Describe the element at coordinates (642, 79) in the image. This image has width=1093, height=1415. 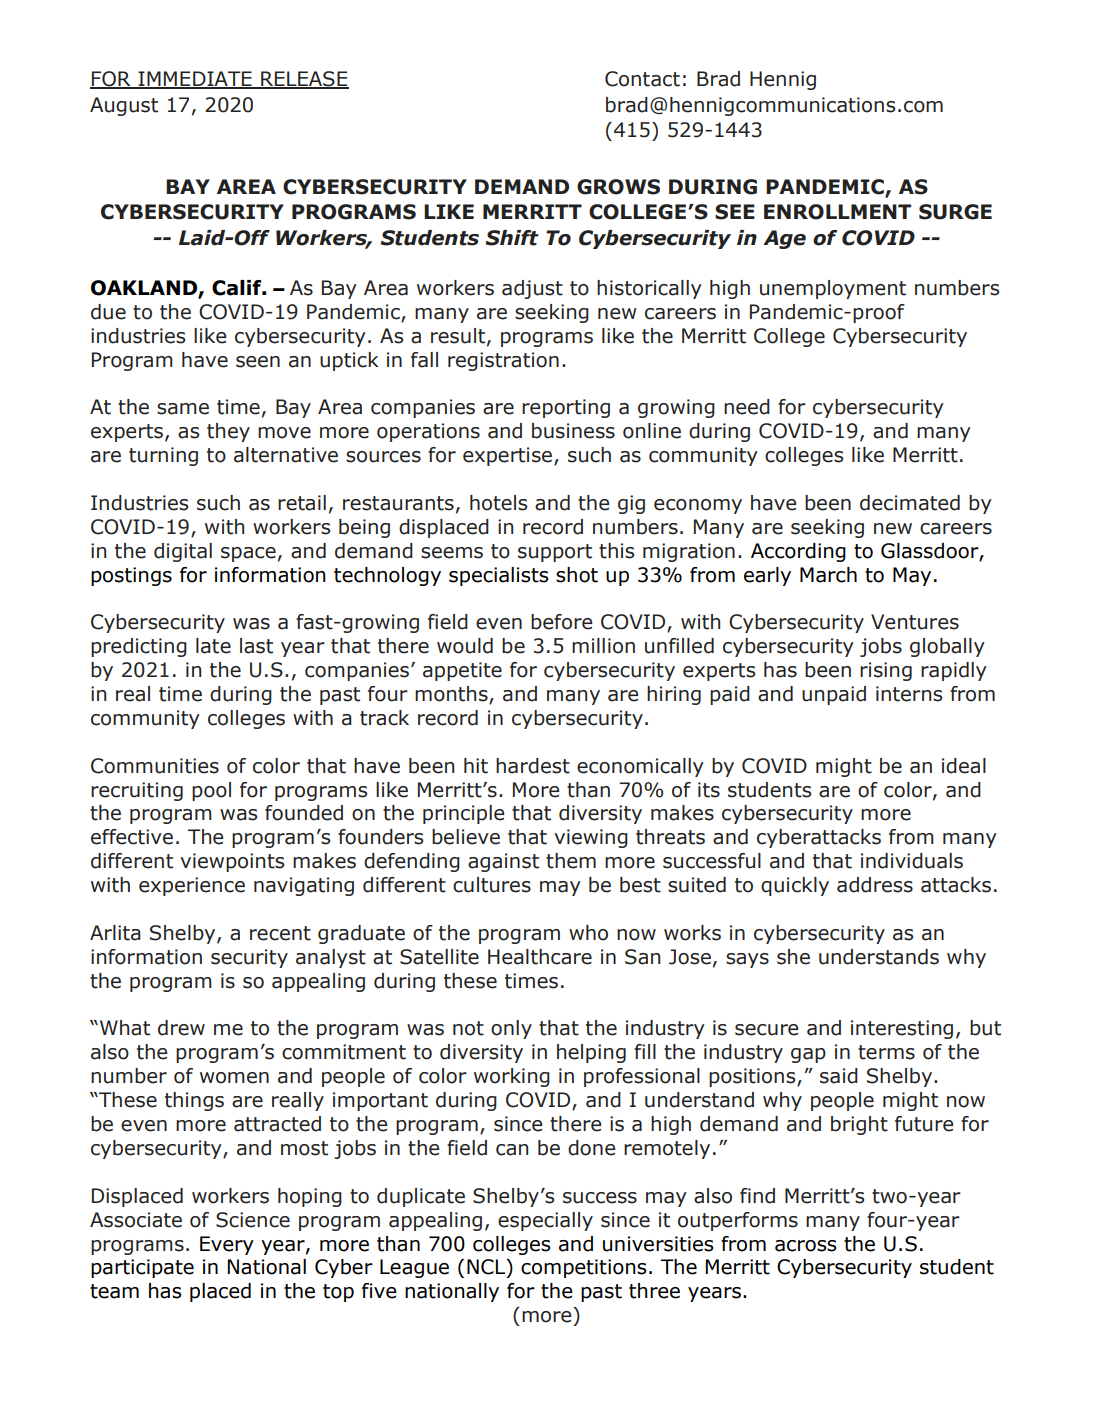
I see `Contact` at that location.
